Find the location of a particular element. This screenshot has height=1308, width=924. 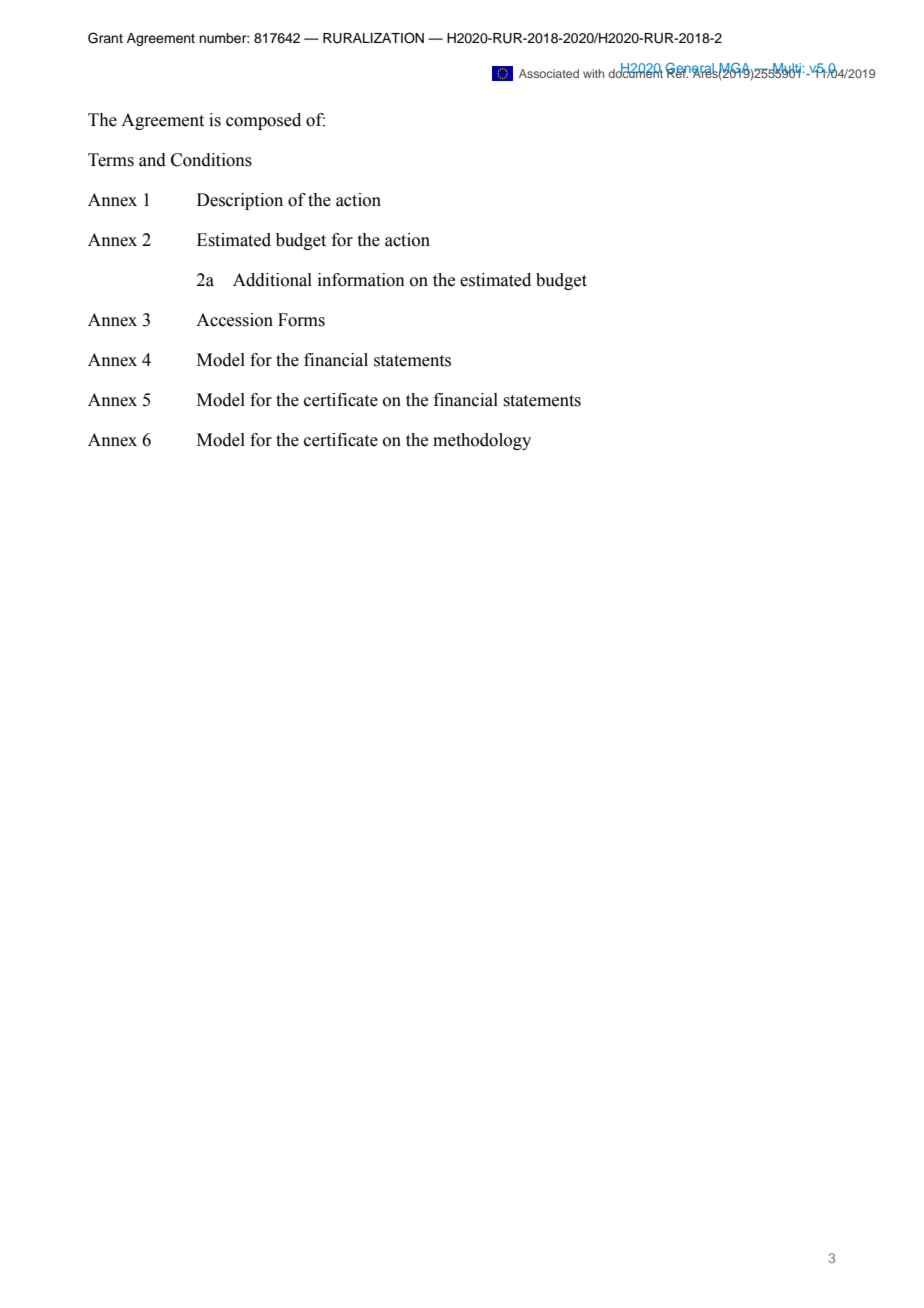

information is located at coordinates (361, 280).
